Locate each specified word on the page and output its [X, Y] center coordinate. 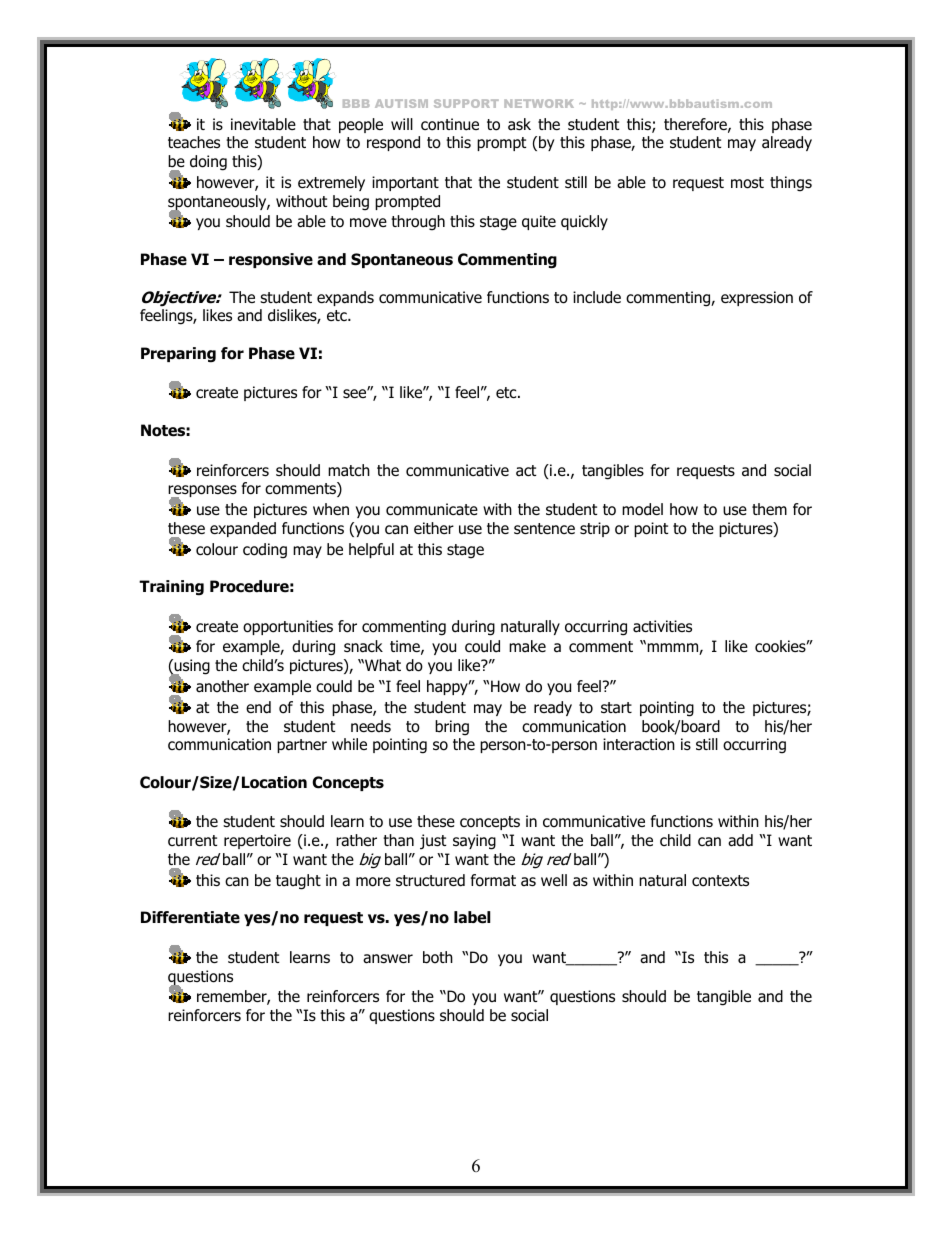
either [434, 528]
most [747, 183]
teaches [194, 142]
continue [450, 124]
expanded [243, 529]
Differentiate [190, 917]
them [769, 509]
